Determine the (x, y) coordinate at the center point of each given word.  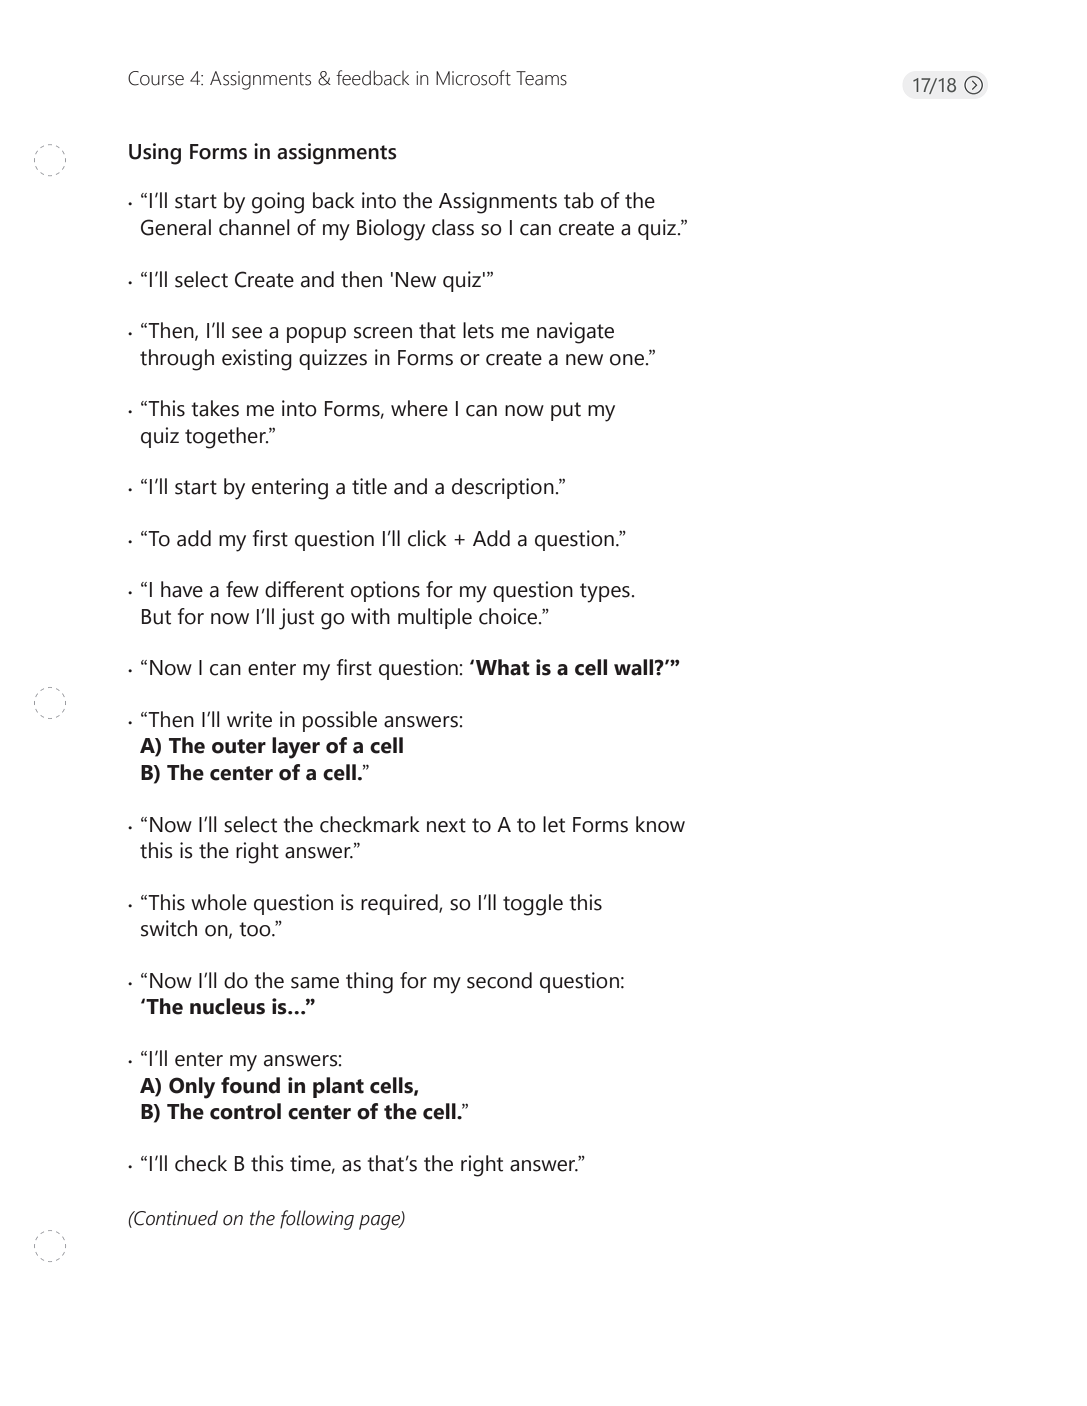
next (446, 825)
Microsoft (473, 78)
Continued (175, 1218)
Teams (541, 78)
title (369, 486)
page (380, 1222)
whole (219, 902)
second (499, 980)
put (566, 411)
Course (156, 78)
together (226, 438)
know (660, 824)
